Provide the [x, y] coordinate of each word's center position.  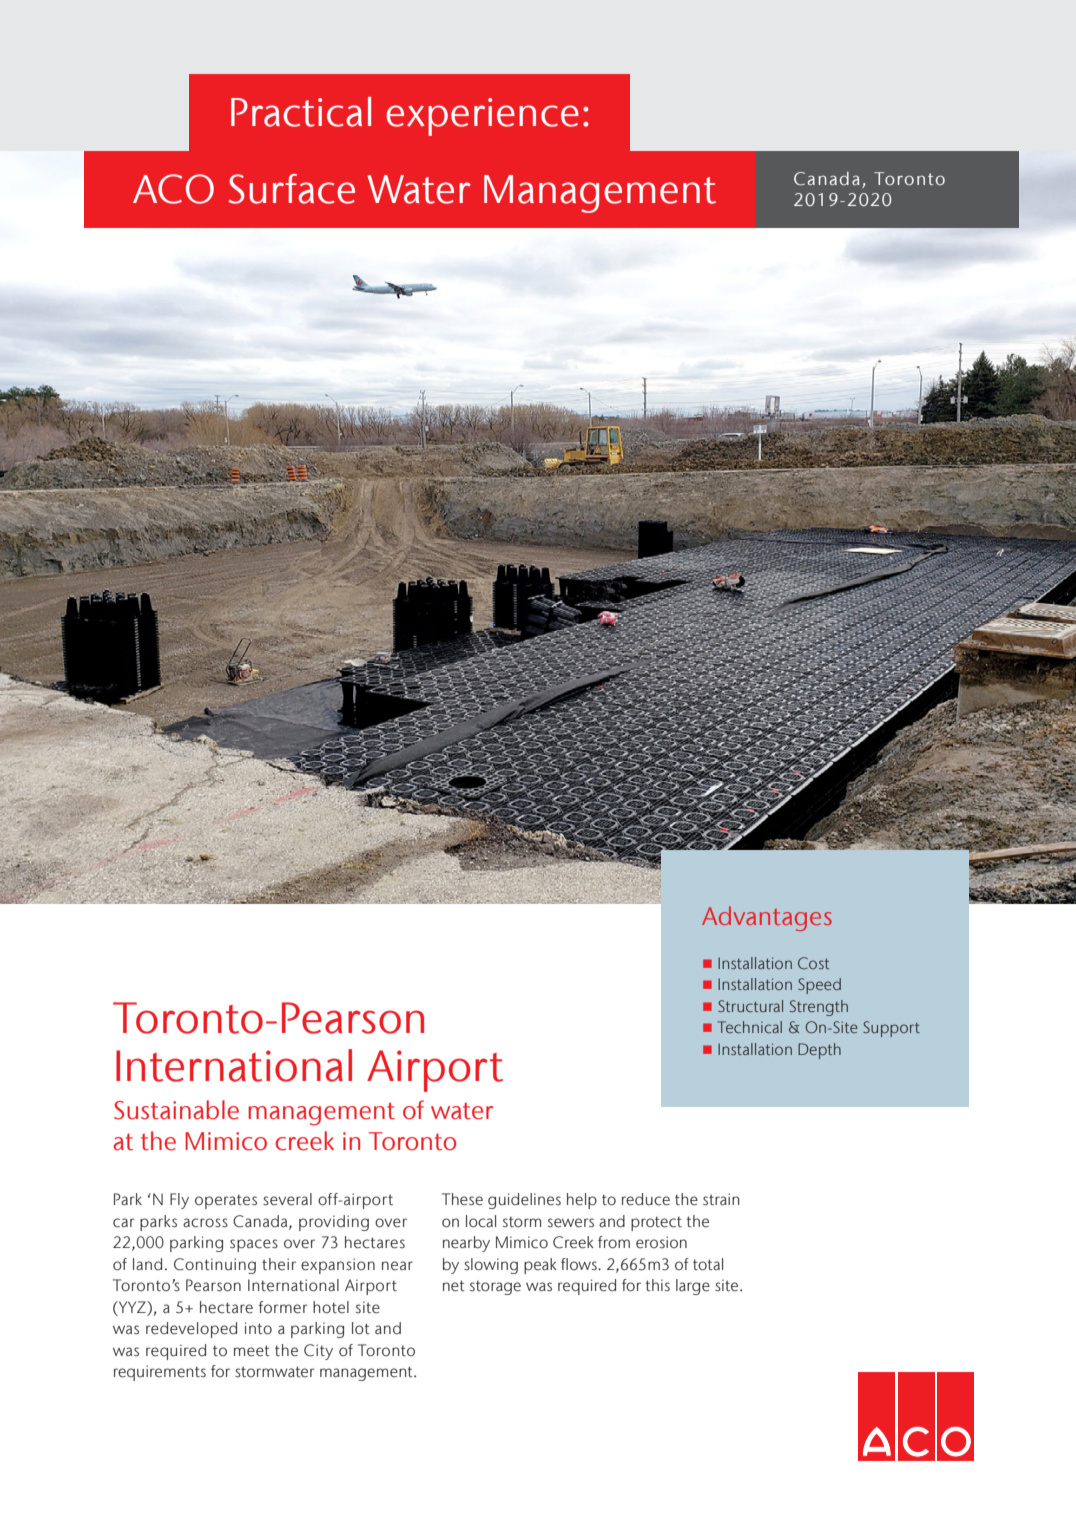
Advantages [767, 918]
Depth [819, 1051]
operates [226, 1201]
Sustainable [176, 1110]
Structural [750, 1006]
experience [482, 117]
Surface [291, 189]
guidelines [524, 1201]
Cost [813, 963]
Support [891, 1029]
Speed [819, 986]
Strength [819, 1008]
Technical [749, 1027]
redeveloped [191, 1330]
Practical [301, 112]
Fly [179, 1201]
